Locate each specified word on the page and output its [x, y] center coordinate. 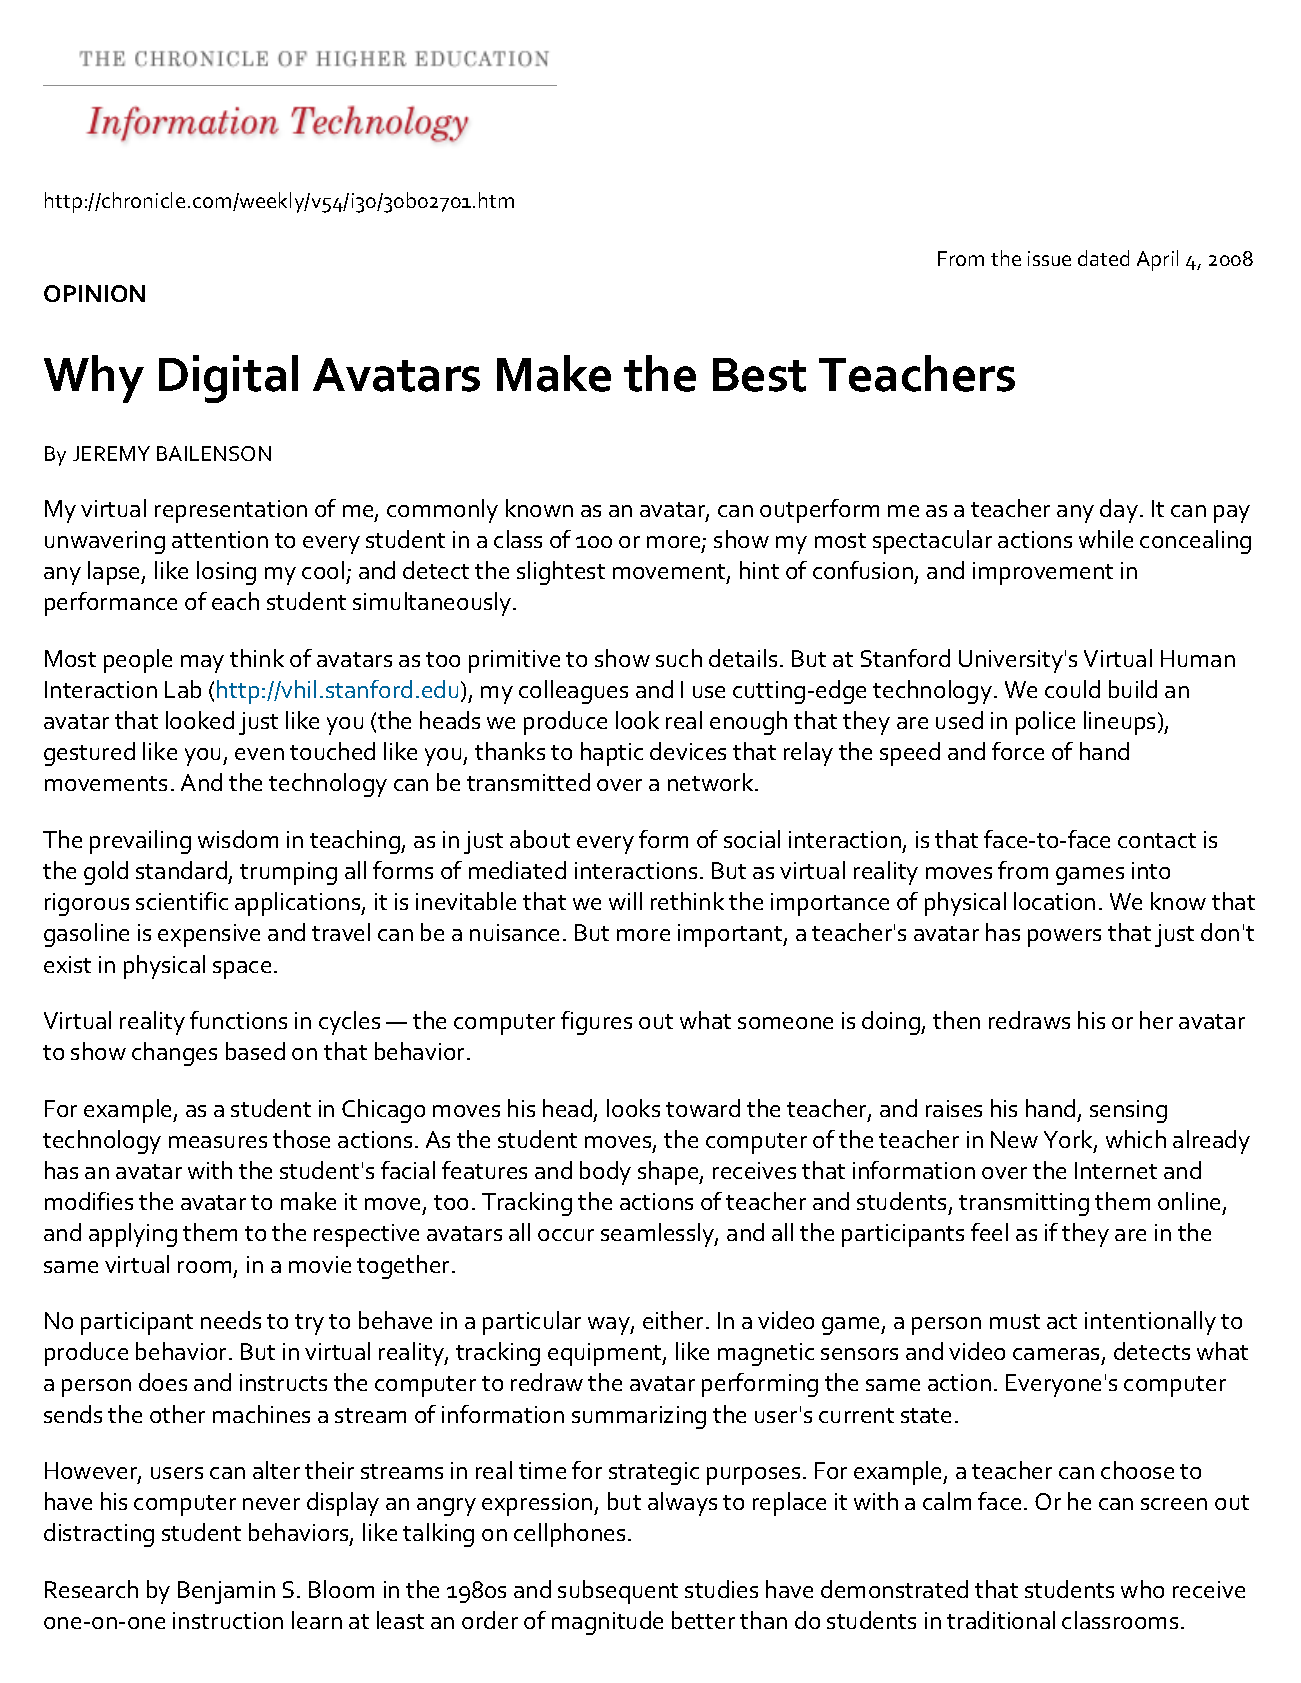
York [1069, 1140]
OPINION [94, 293]
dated [1103, 258]
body [605, 1173]
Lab [183, 689]
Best [759, 375]
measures [218, 1142]
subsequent [618, 1592]
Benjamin [226, 1592]
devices [688, 751]
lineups [1121, 723]
